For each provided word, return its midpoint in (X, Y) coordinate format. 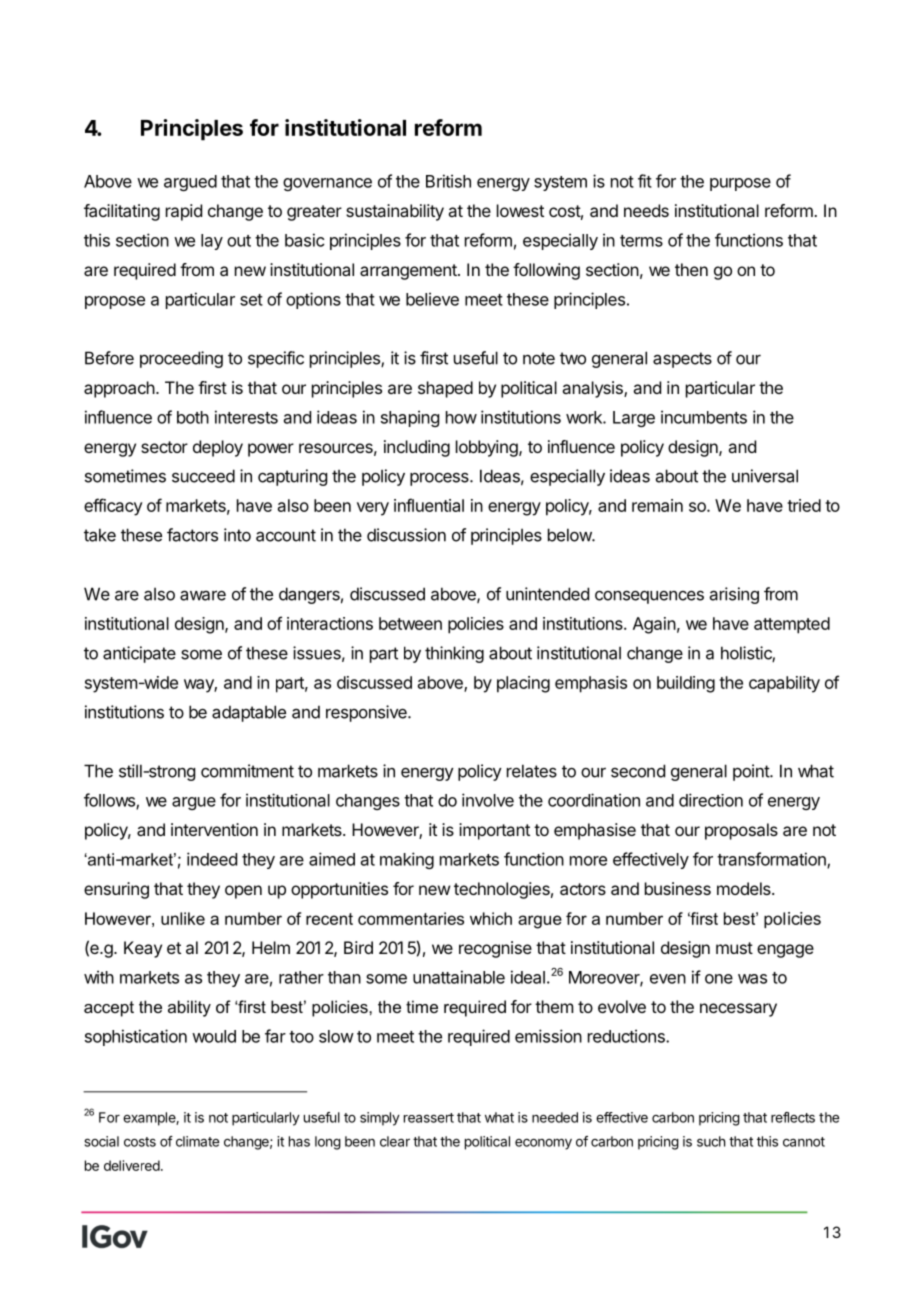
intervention (214, 829)
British (448, 181)
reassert (429, 1118)
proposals (741, 831)
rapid (184, 212)
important (494, 831)
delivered (133, 1165)
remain (657, 505)
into (237, 535)
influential (429, 505)
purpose (740, 184)
